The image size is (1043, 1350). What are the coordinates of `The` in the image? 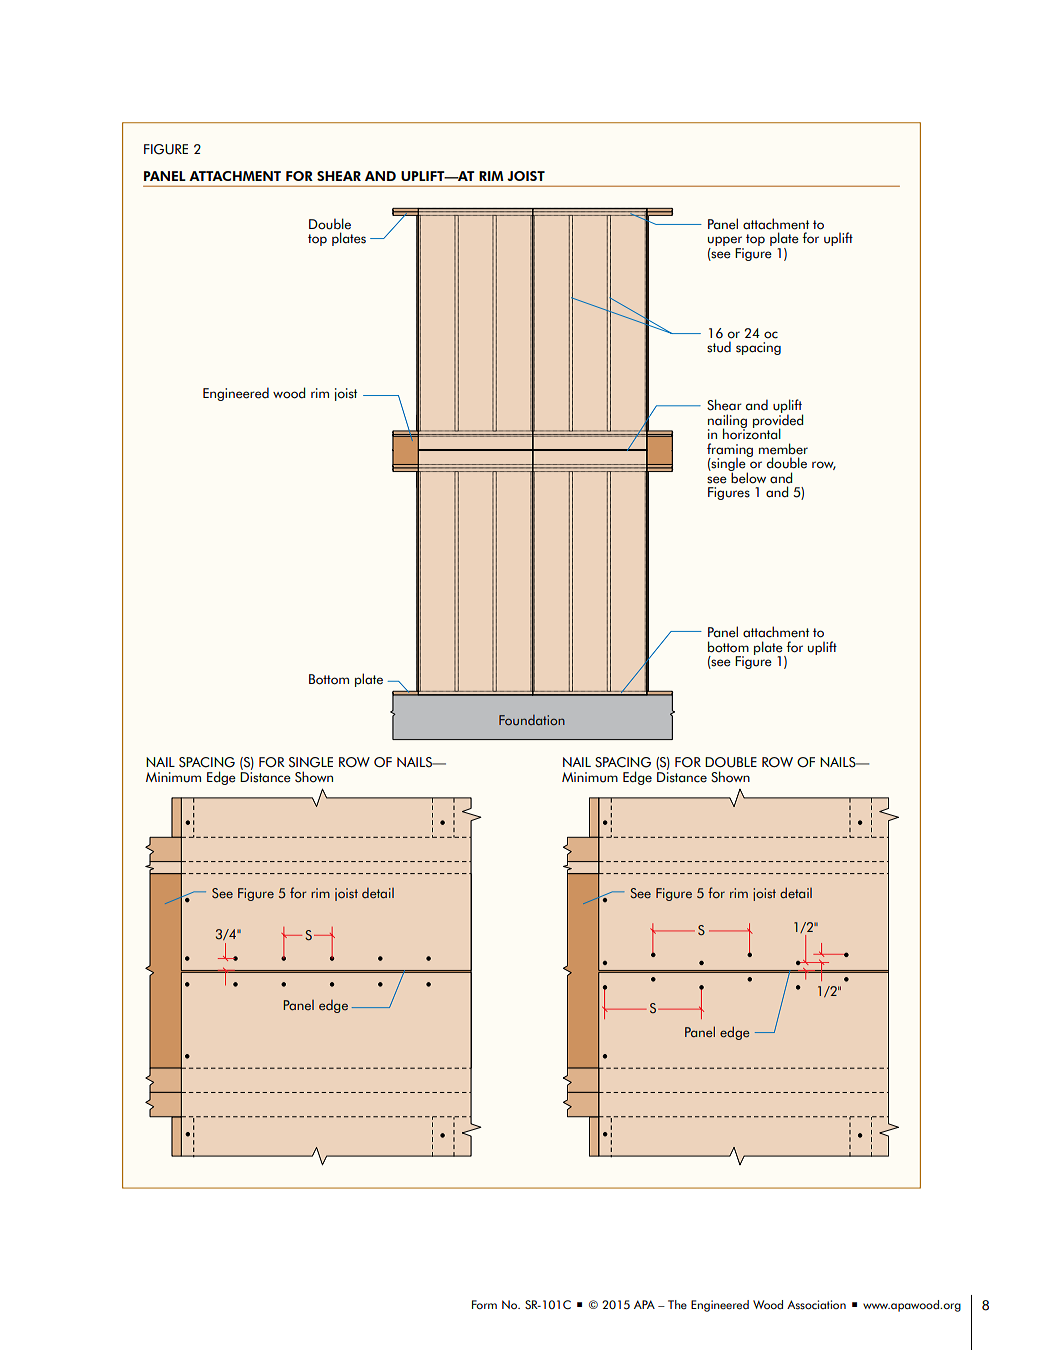 It's located at (677, 1304).
